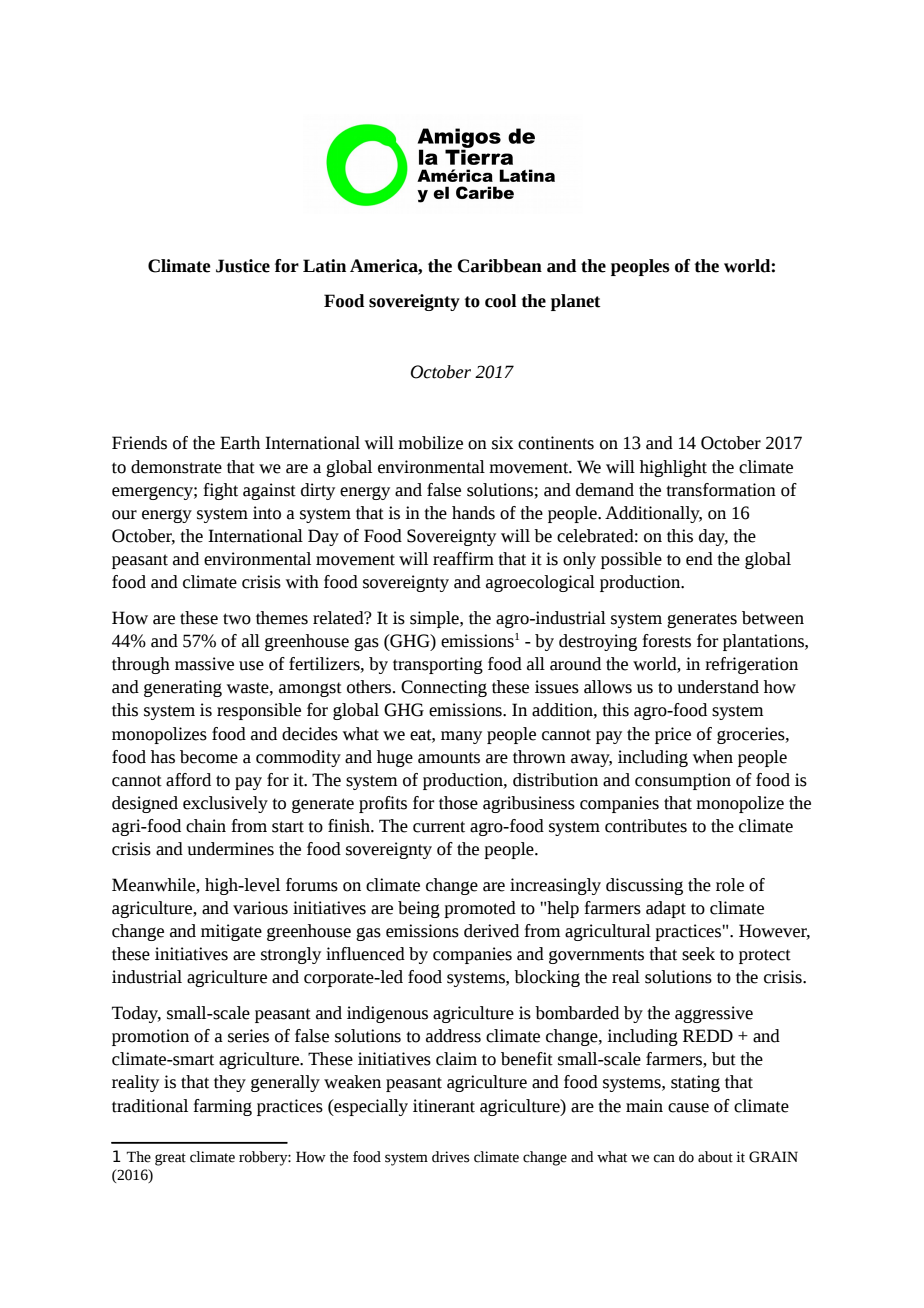  I want to click on Caribbean, so click(499, 266).
